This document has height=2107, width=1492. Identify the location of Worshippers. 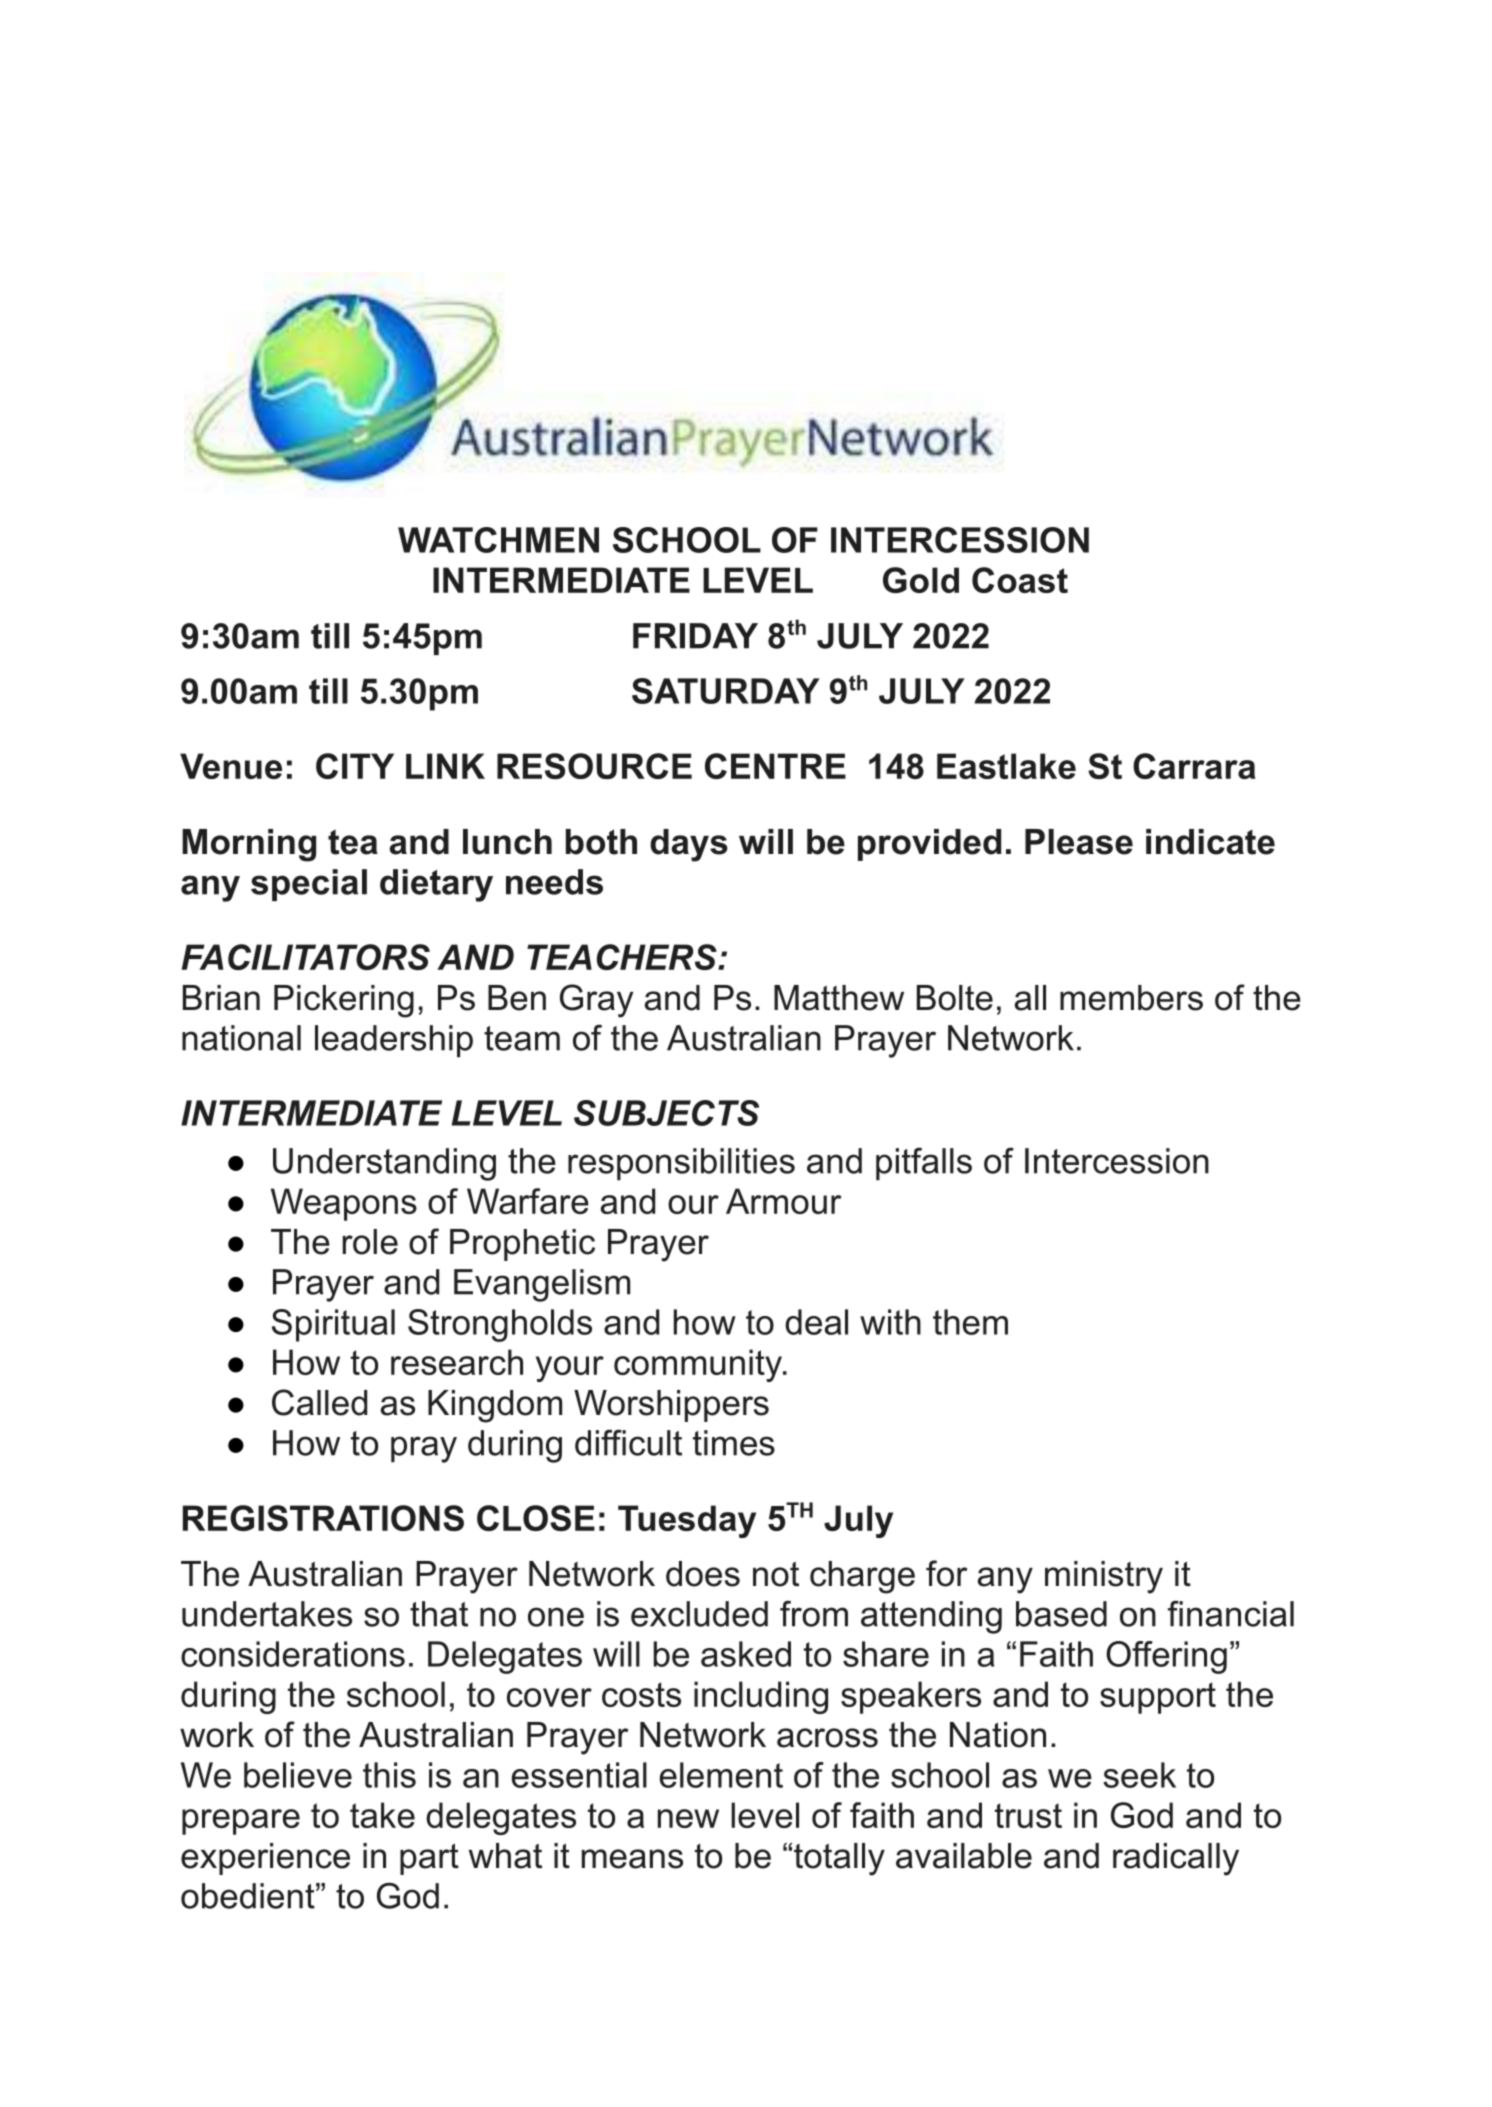
(671, 1406).
